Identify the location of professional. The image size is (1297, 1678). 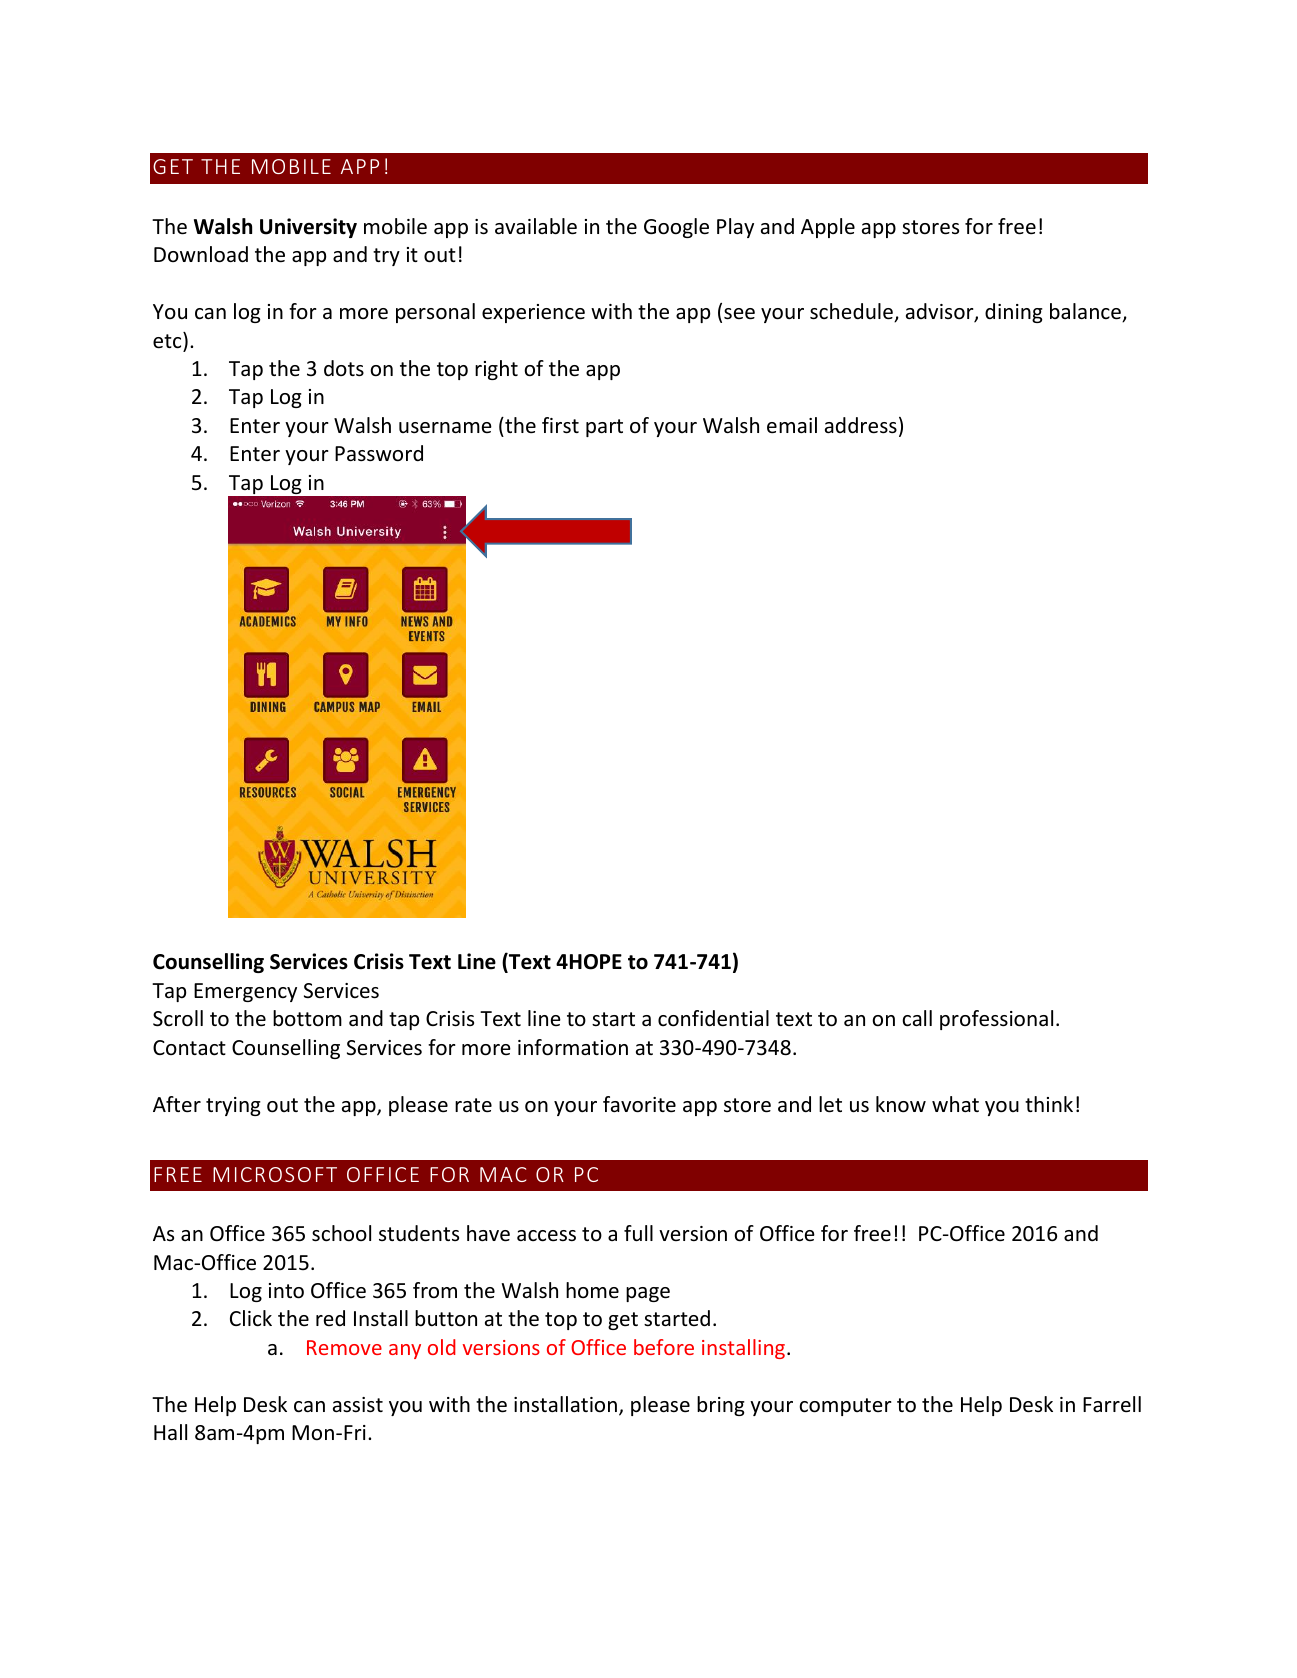
(996, 1020).
